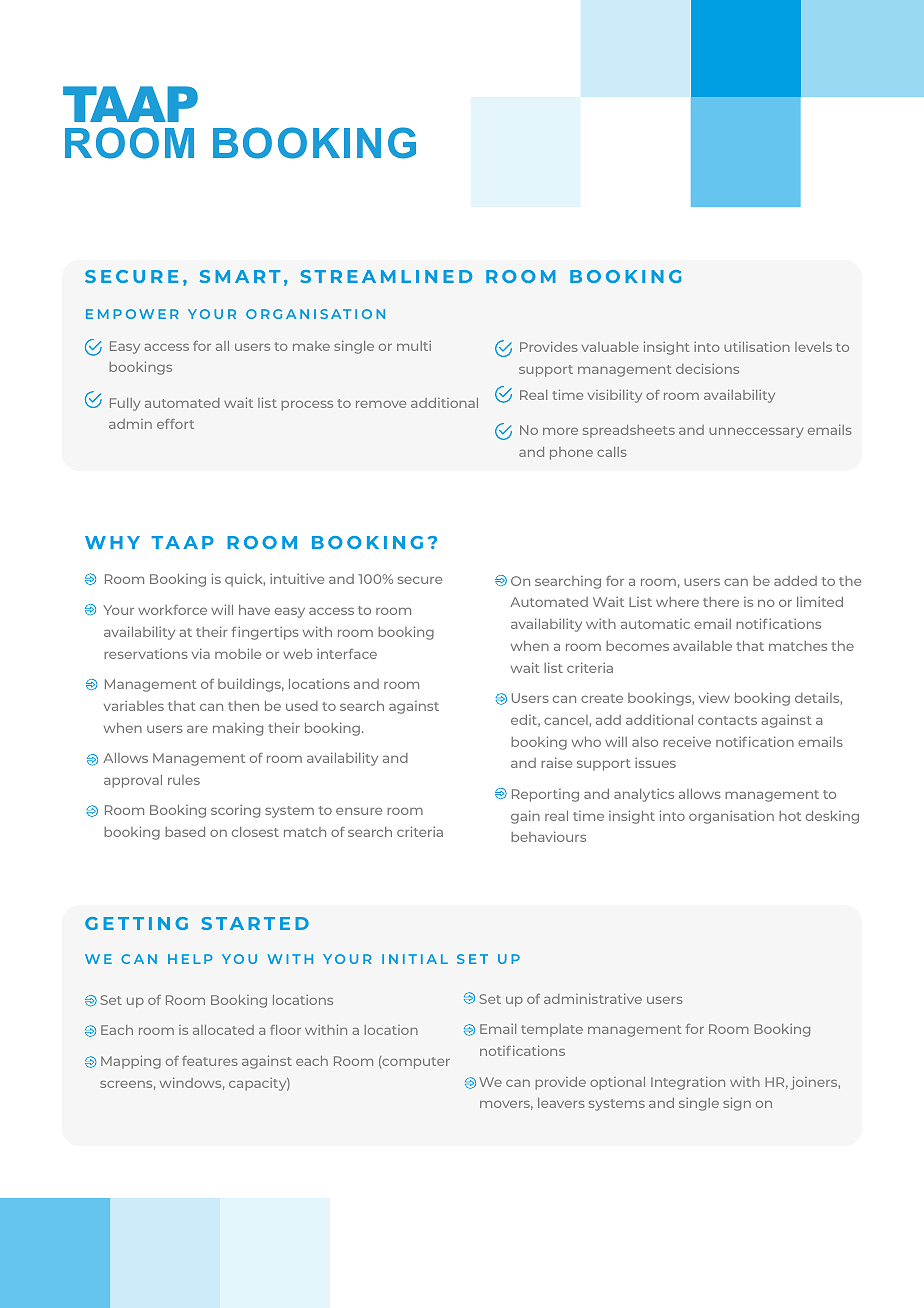 Image resolution: width=924 pixels, height=1308 pixels. Describe the element at coordinates (386, 276) in the page. I see `STREAMLINED` at that location.
